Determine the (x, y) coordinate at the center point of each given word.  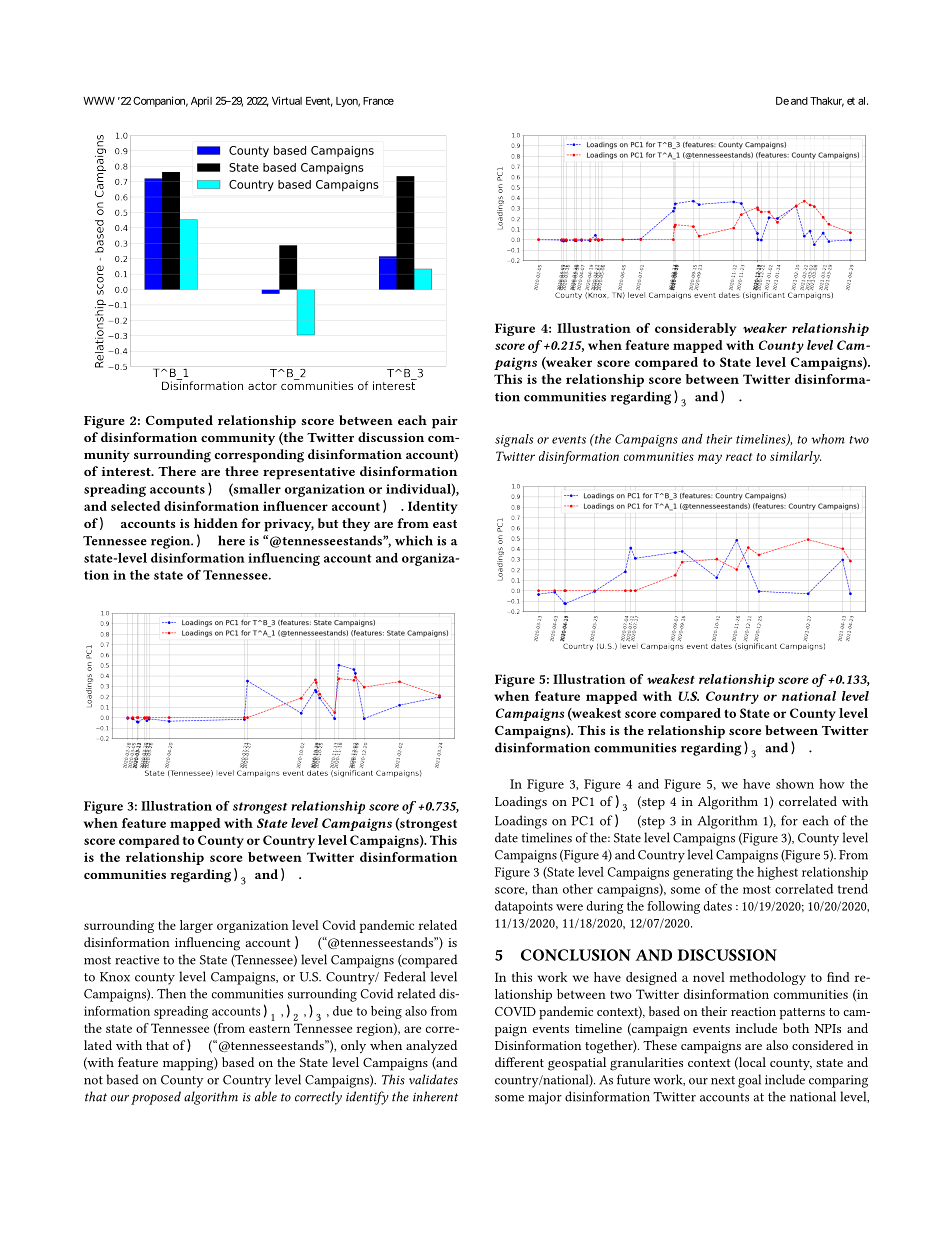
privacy (289, 525)
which (414, 540)
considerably (695, 329)
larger (196, 926)
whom (828, 439)
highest (777, 873)
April (201, 102)
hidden (216, 523)
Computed (179, 422)
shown (795, 784)
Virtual (287, 100)
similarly (795, 457)
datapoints (524, 907)
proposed (156, 1098)
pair (445, 422)
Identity (432, 507)
